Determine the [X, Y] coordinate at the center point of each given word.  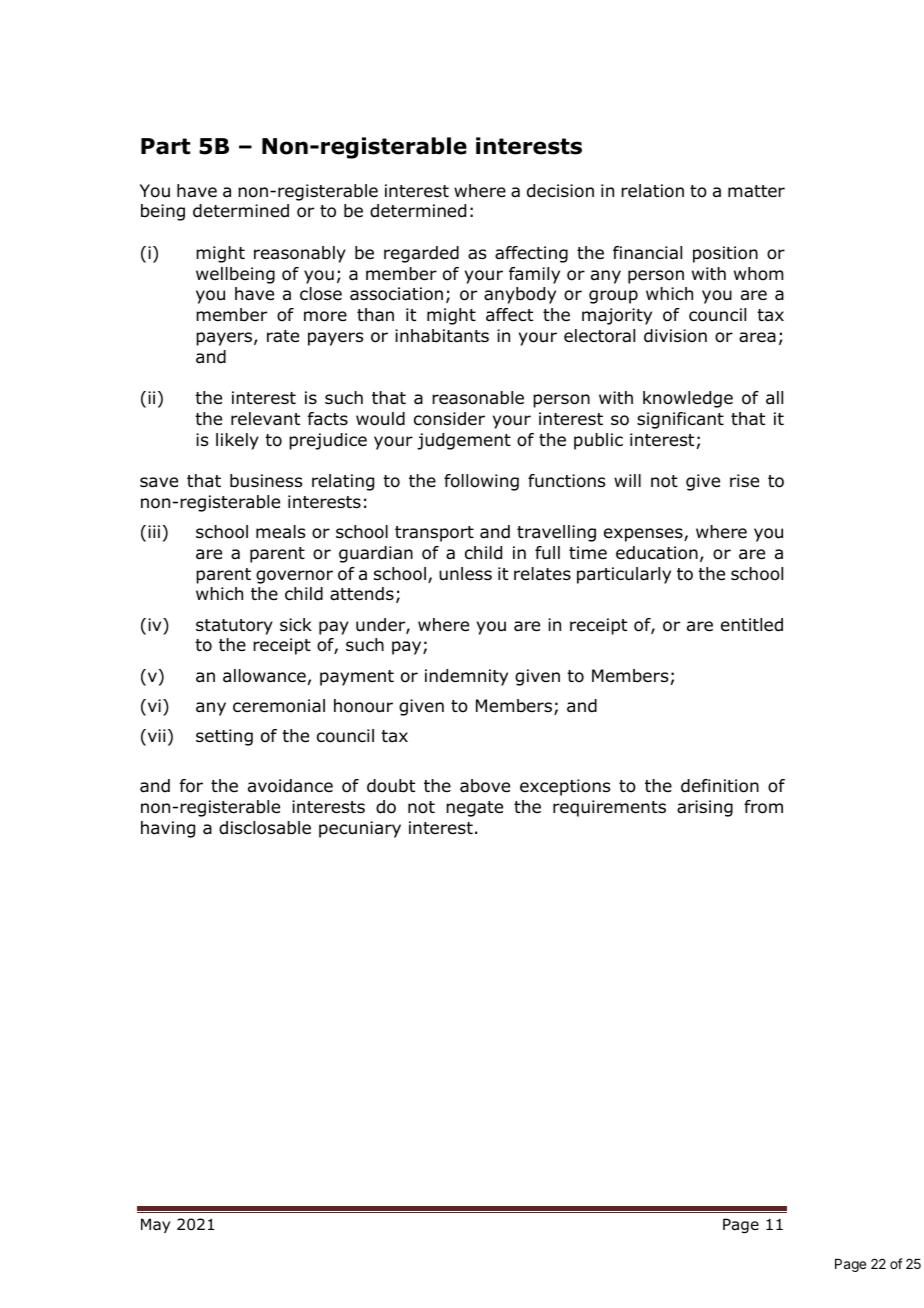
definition [720, 786]
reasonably [300, 254]
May [155, 1225]
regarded [421, 254]
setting [224, 737]
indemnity [466, 677]
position [725, 254]
